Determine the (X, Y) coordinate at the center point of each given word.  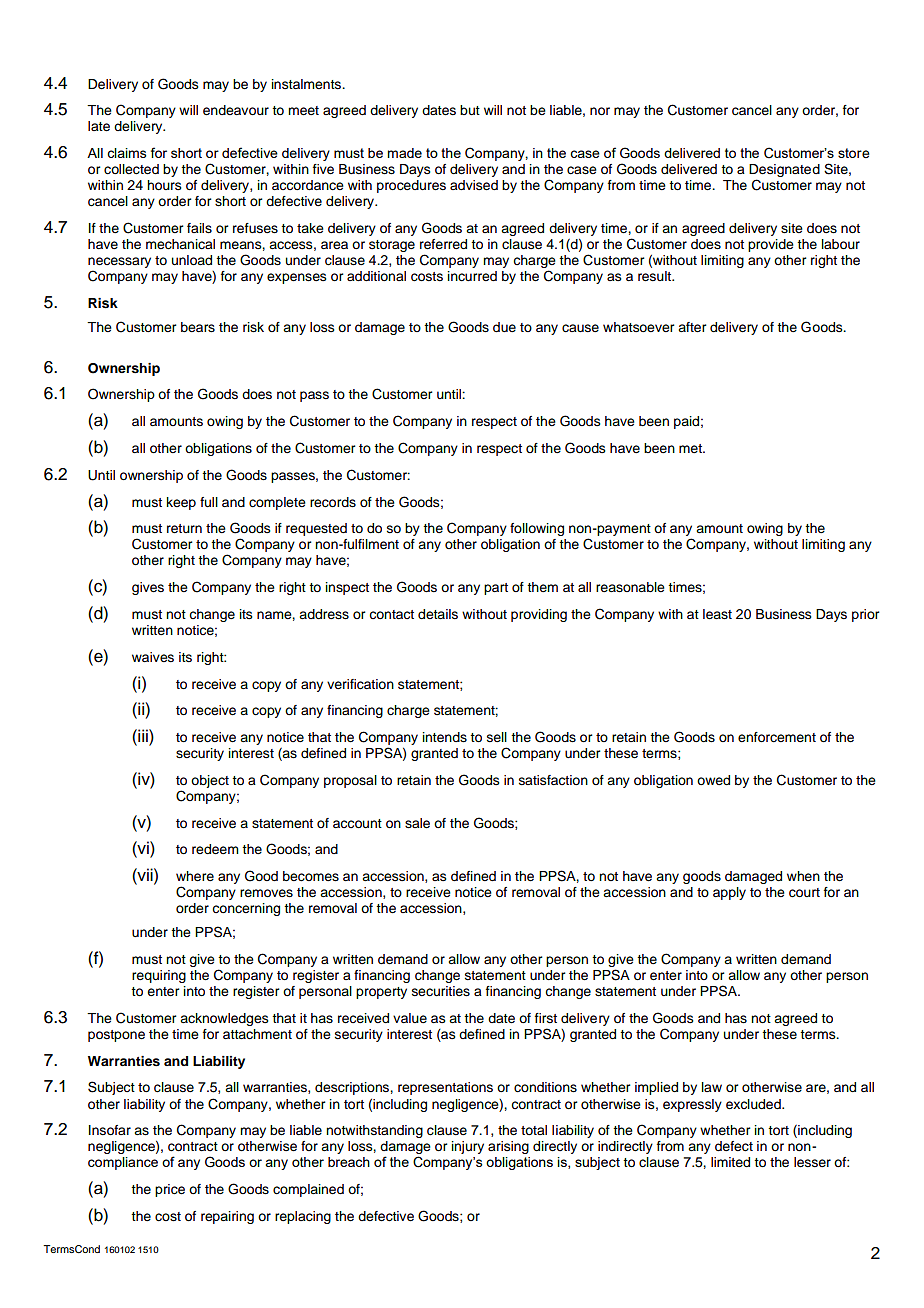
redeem (215, 849)
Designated (784, 172)
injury (468, 1147)
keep (181, 503)
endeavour (236, 110)
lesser (812, 1162)
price (170, 1190)
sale (417, 823)
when (803, 876)
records (333, 502)
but (470, 110)
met (691, 448)
